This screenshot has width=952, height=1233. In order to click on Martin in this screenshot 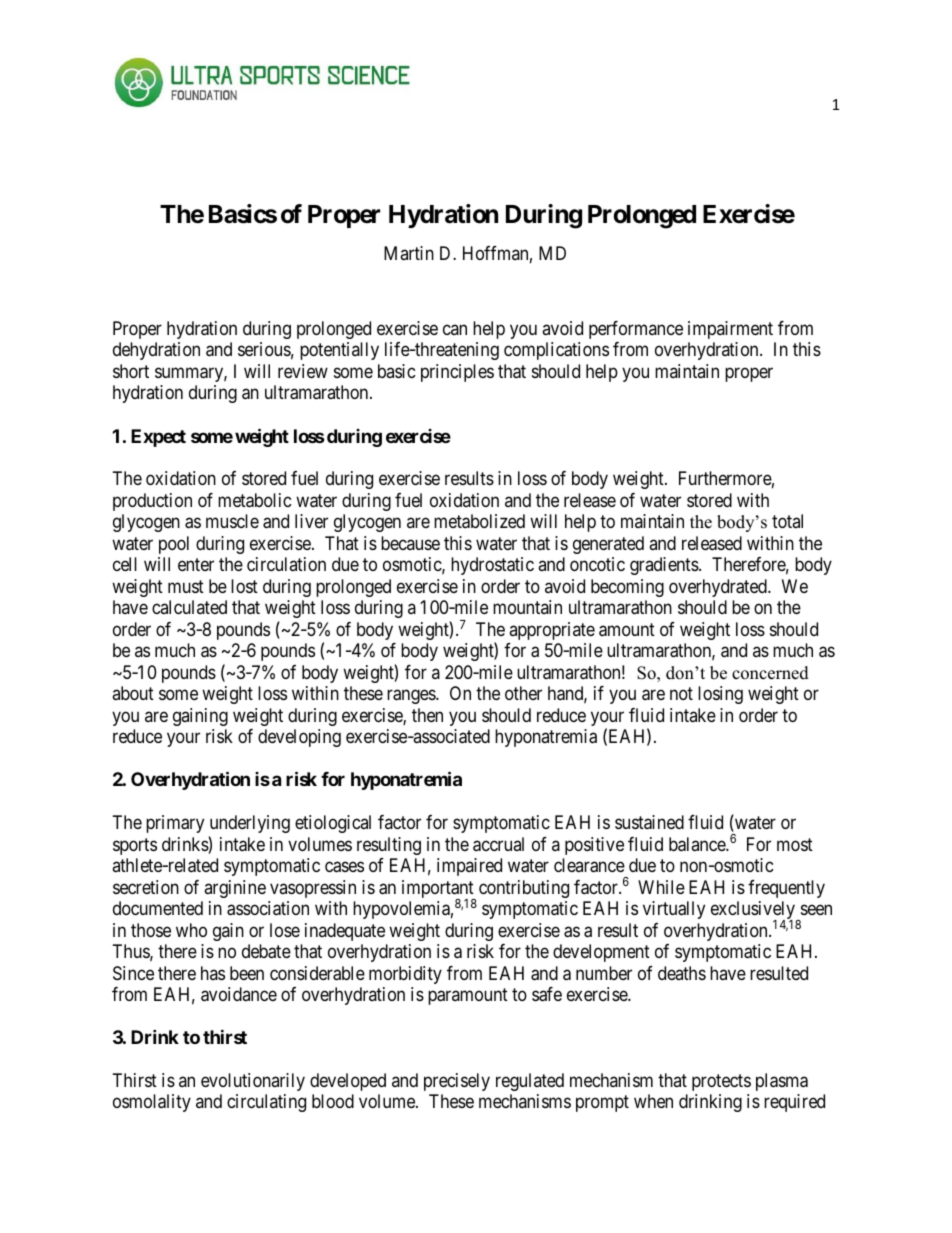, I will do `click(409, 253)`.
